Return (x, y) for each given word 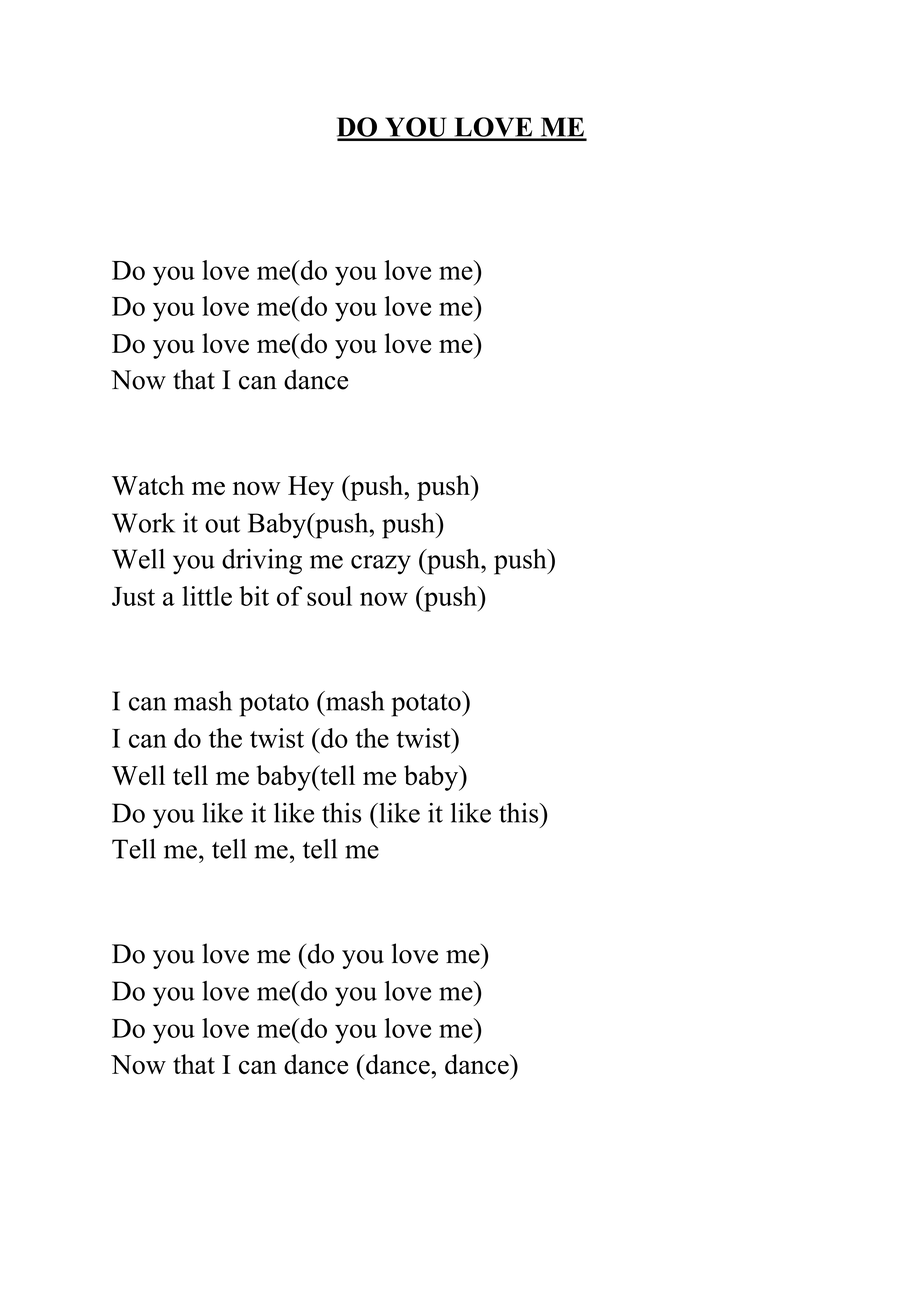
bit (254, 596)
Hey (311, 488)
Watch (148, 485)
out (222, 524)
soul (329, 596)
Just (133, 596)
